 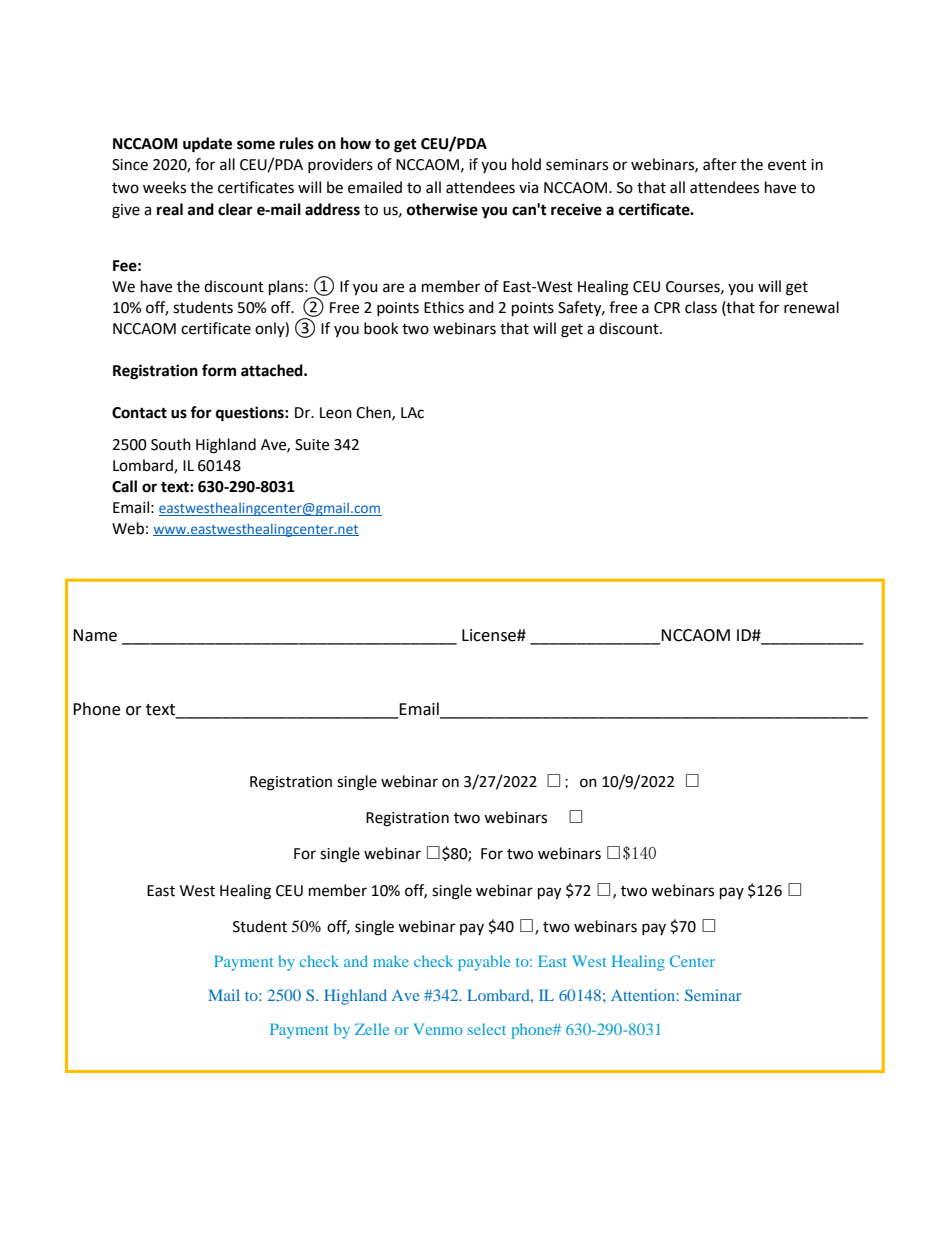 What do you see at coordinates (124, 486) in the image?
I see `Call` at bounding box center [124, 486].
